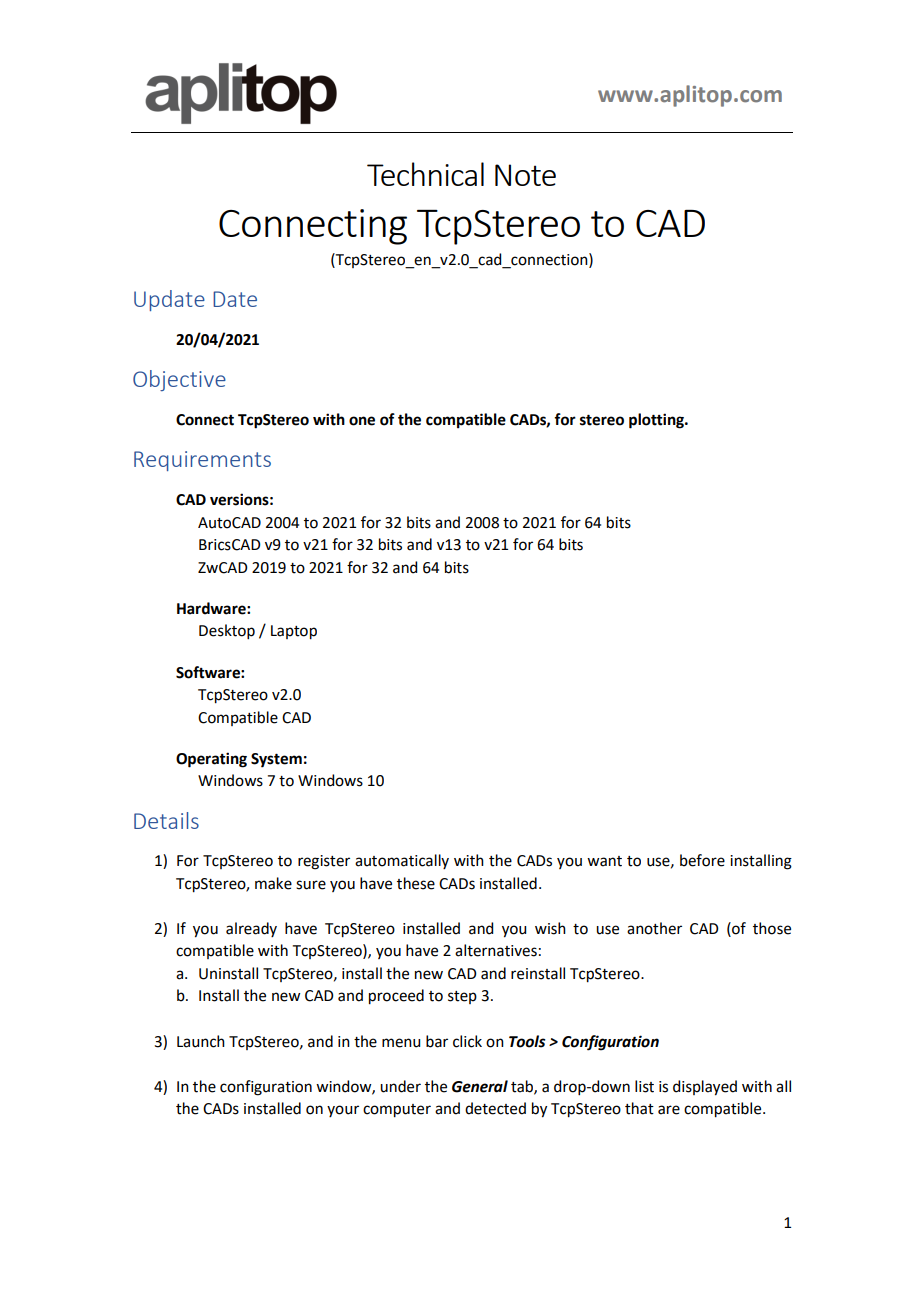  Describe the element at coordinates (202, 461) in the screenshot. I see `Requirements` at that location.
